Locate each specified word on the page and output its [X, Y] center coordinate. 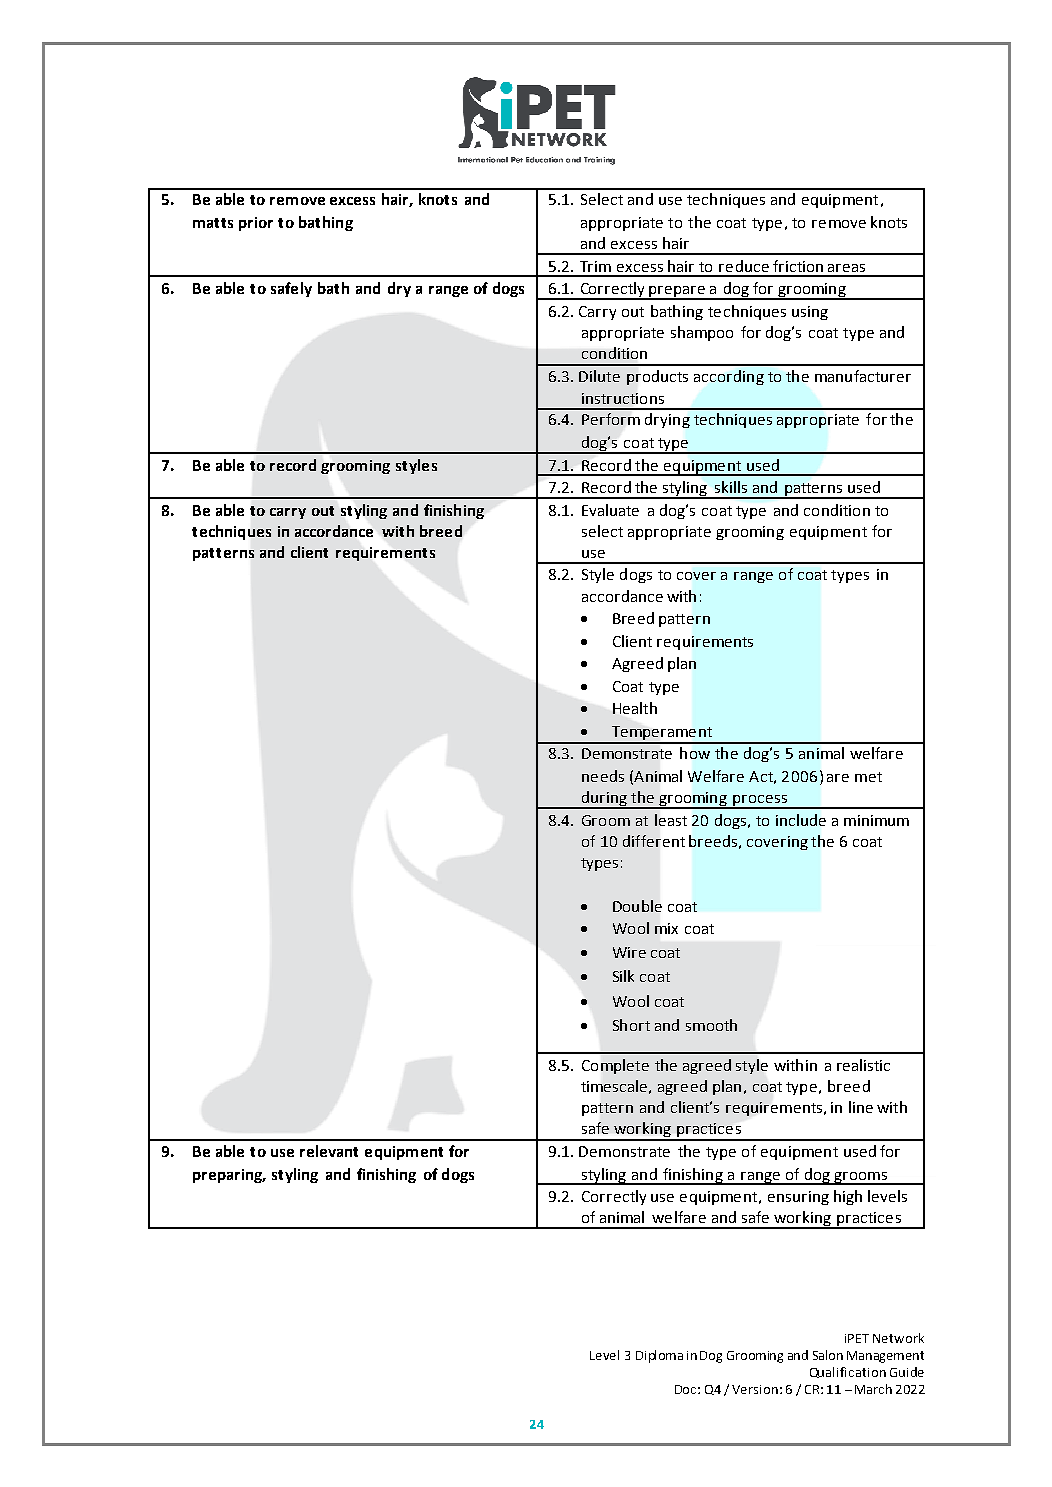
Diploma [659, 1356]
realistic [863, 1065]
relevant [329, 1151]
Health [635, 708]
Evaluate [610, 510]
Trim [595, 266]
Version [755, 1389]
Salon [828, 1355]
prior [256, 224]
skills [731, 487]
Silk [623, 976]
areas [846, 268]
